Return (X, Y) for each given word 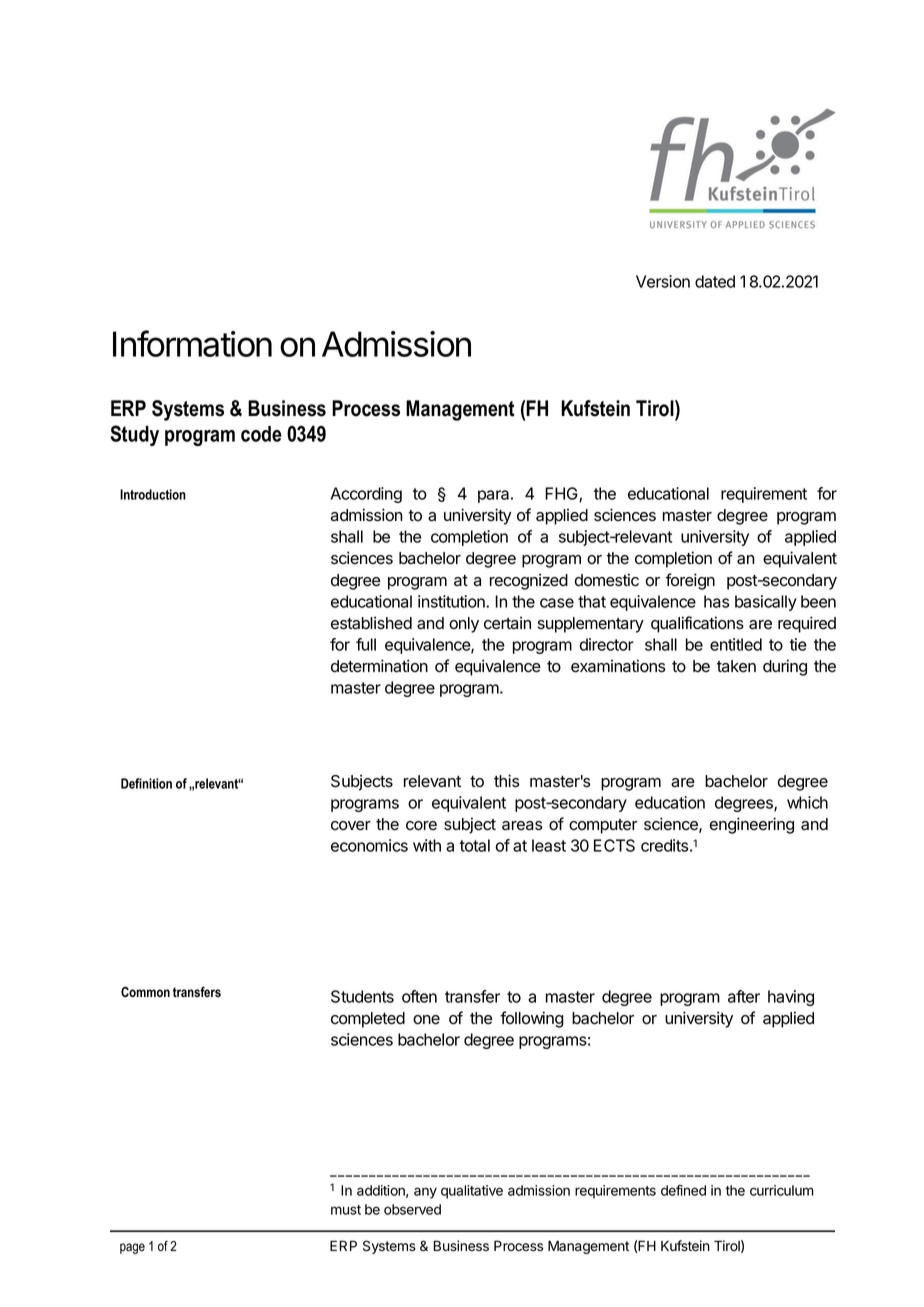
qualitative (472, 1192)
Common (145, 992)
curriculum (782, 1190)
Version (663, 281)
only (464, 625)
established (371, 623)
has (716, 601)
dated (715, 281)
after (744, 996)
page (132, 1248)
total (474, 845)
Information (192, 343)
